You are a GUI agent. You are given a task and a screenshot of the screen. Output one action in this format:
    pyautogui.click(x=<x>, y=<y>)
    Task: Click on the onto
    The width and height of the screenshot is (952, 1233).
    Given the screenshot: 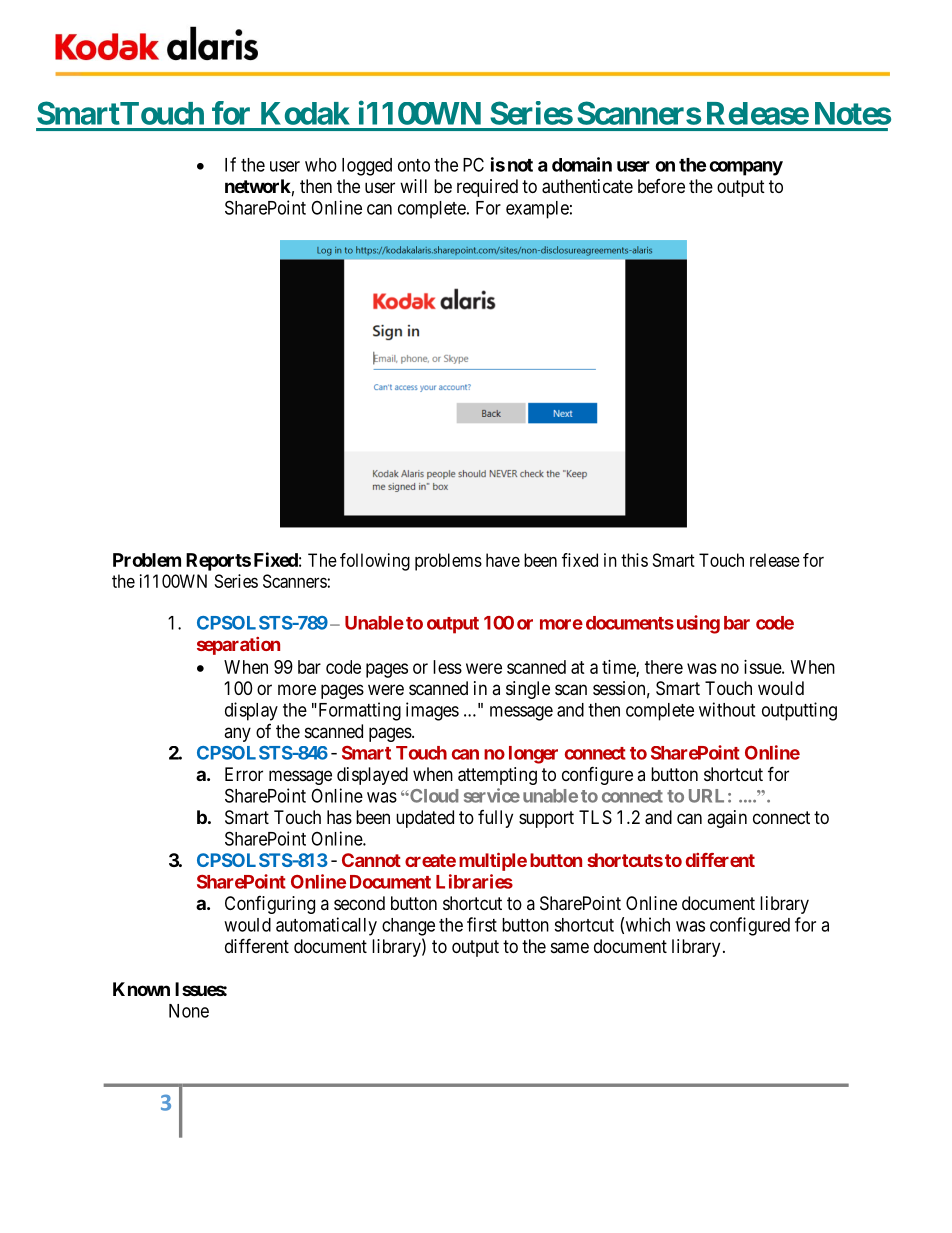 What is the action you would take?
    pyautogui.click(x=414, y=165)
